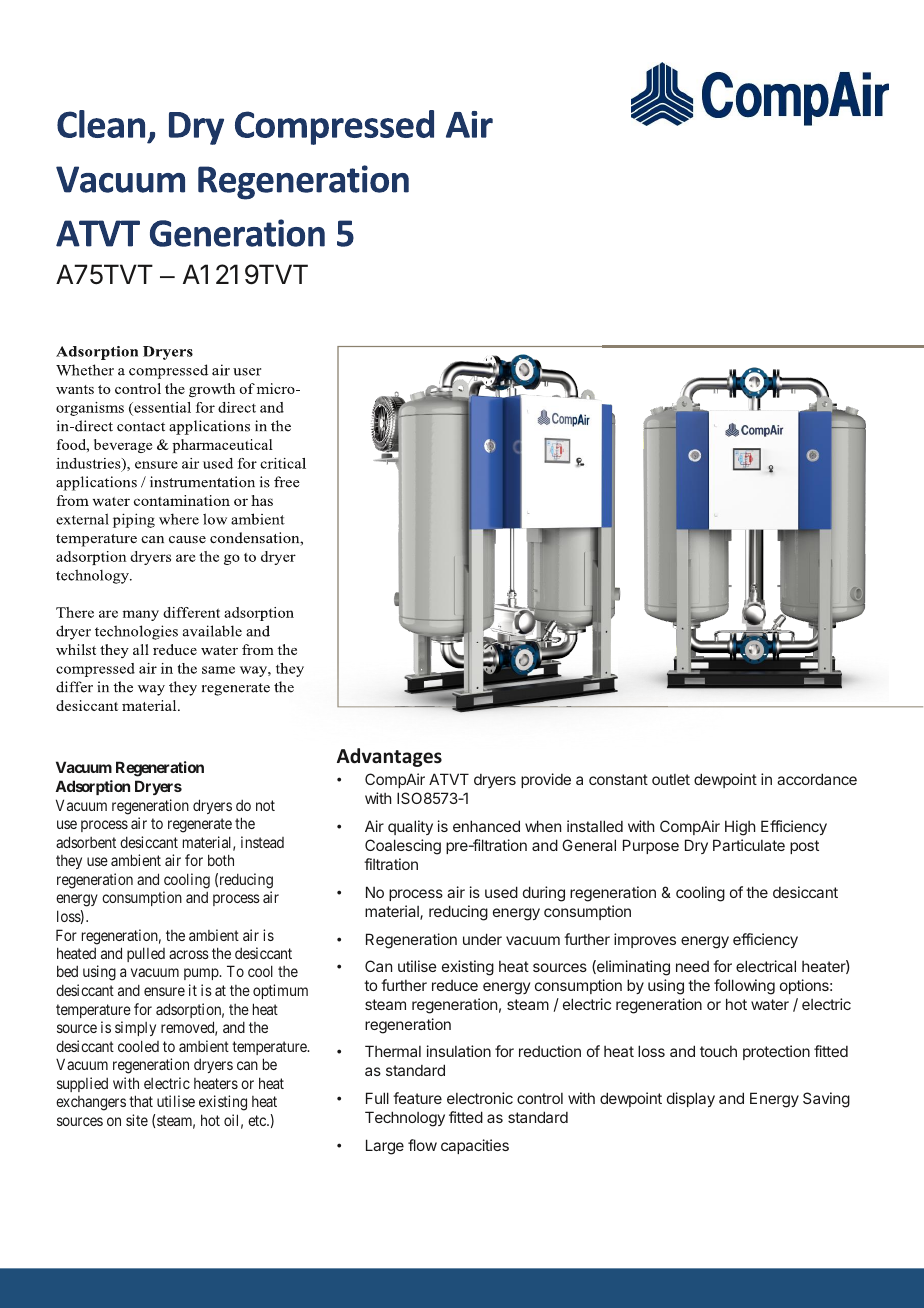 The height and width of the image is (1308, 924). Describe the element at coordinates (135, 1028) in the image. I see `simply` at that location.
